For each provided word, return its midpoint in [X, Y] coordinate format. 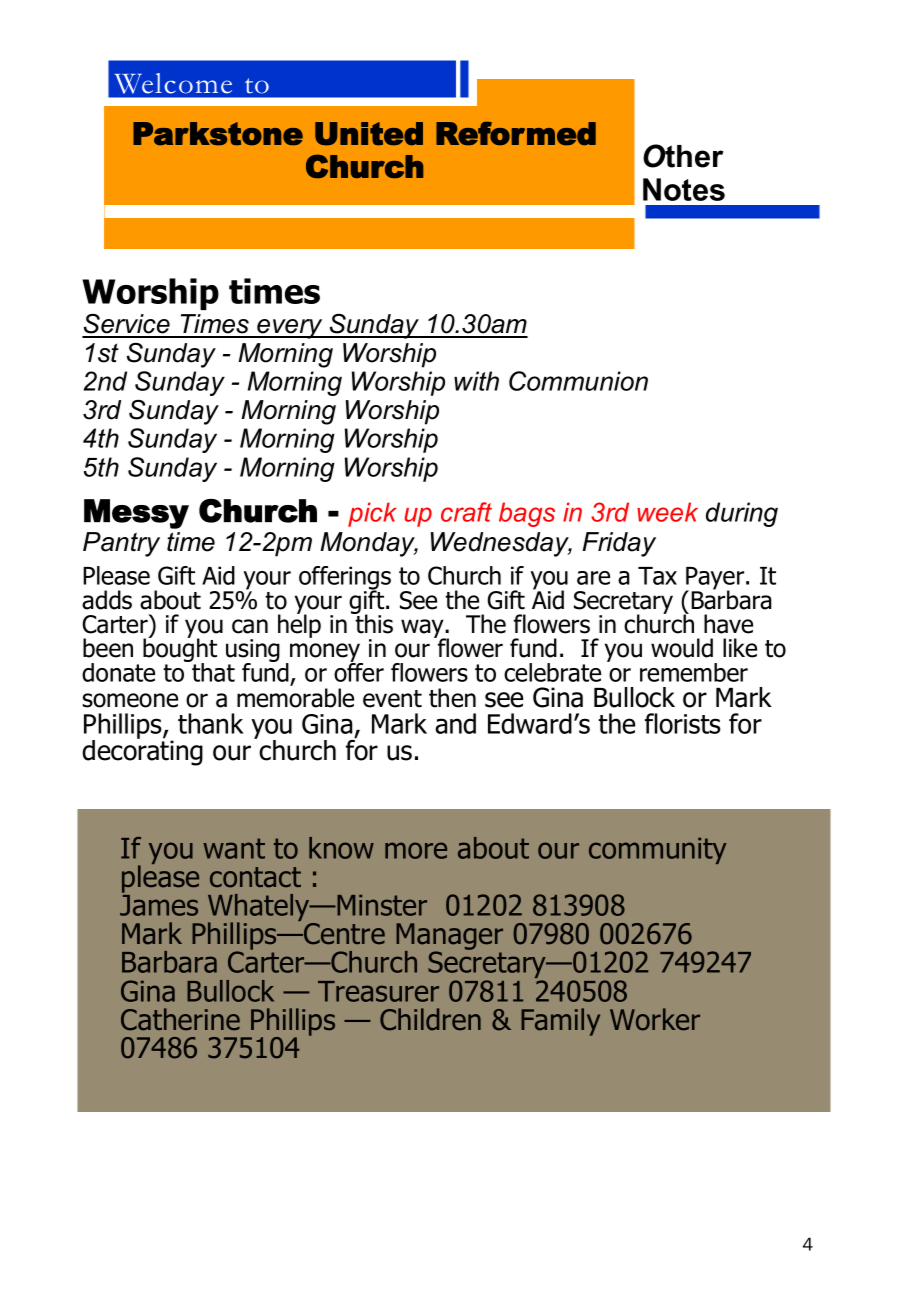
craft [466, 512]
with [476, 381]
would [682, 648]
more [416, 850]
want [234, 848]
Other [683, 156]
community [658, 851]
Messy [136, 514]
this [373, 623]
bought [180, 650]
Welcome [173, 83]
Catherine [180, 1019]
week [667, 512]
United [369, 134]
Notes [684, 189]
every [290, 329]
